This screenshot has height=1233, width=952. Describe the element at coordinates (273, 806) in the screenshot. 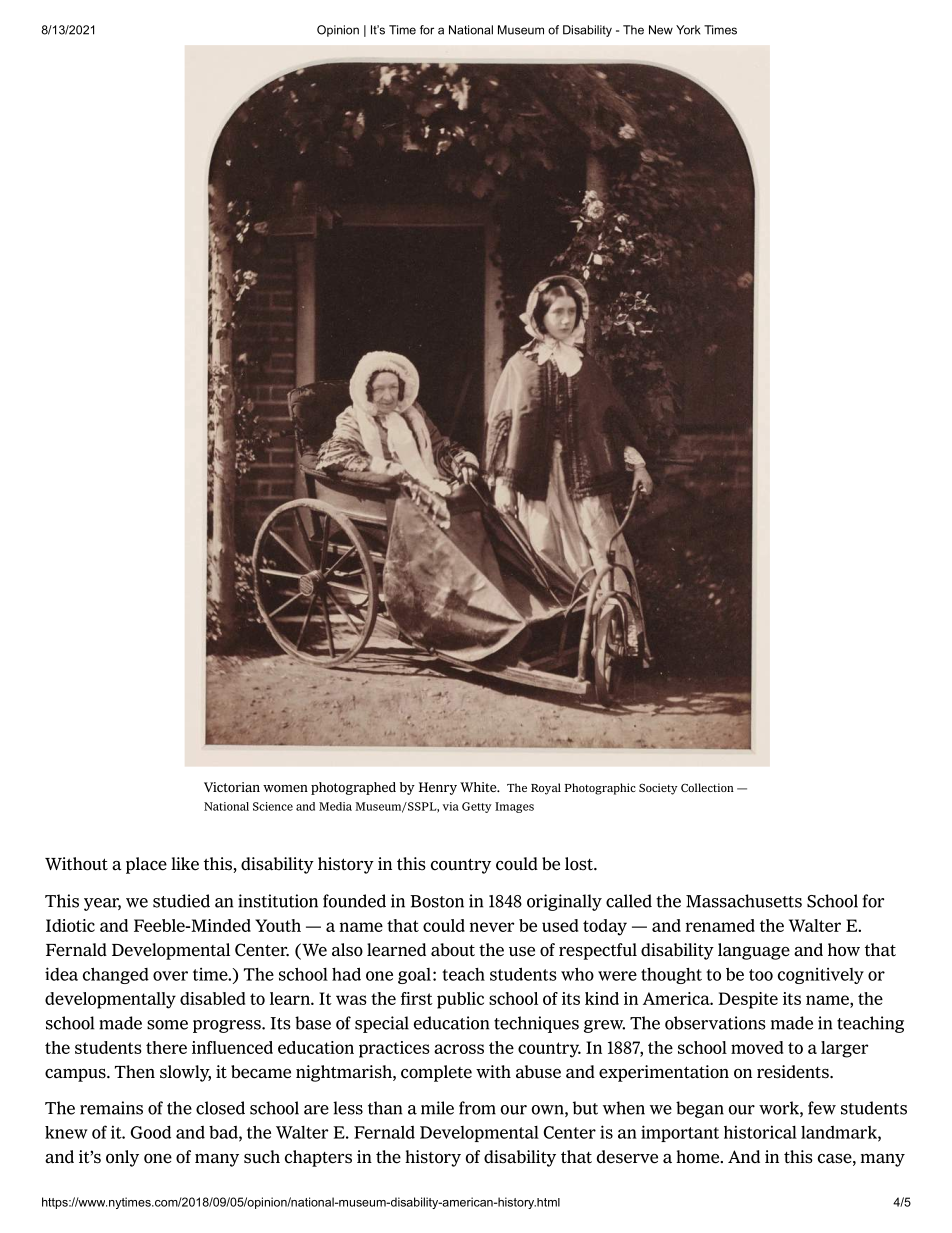

I see `Science` at that location.
